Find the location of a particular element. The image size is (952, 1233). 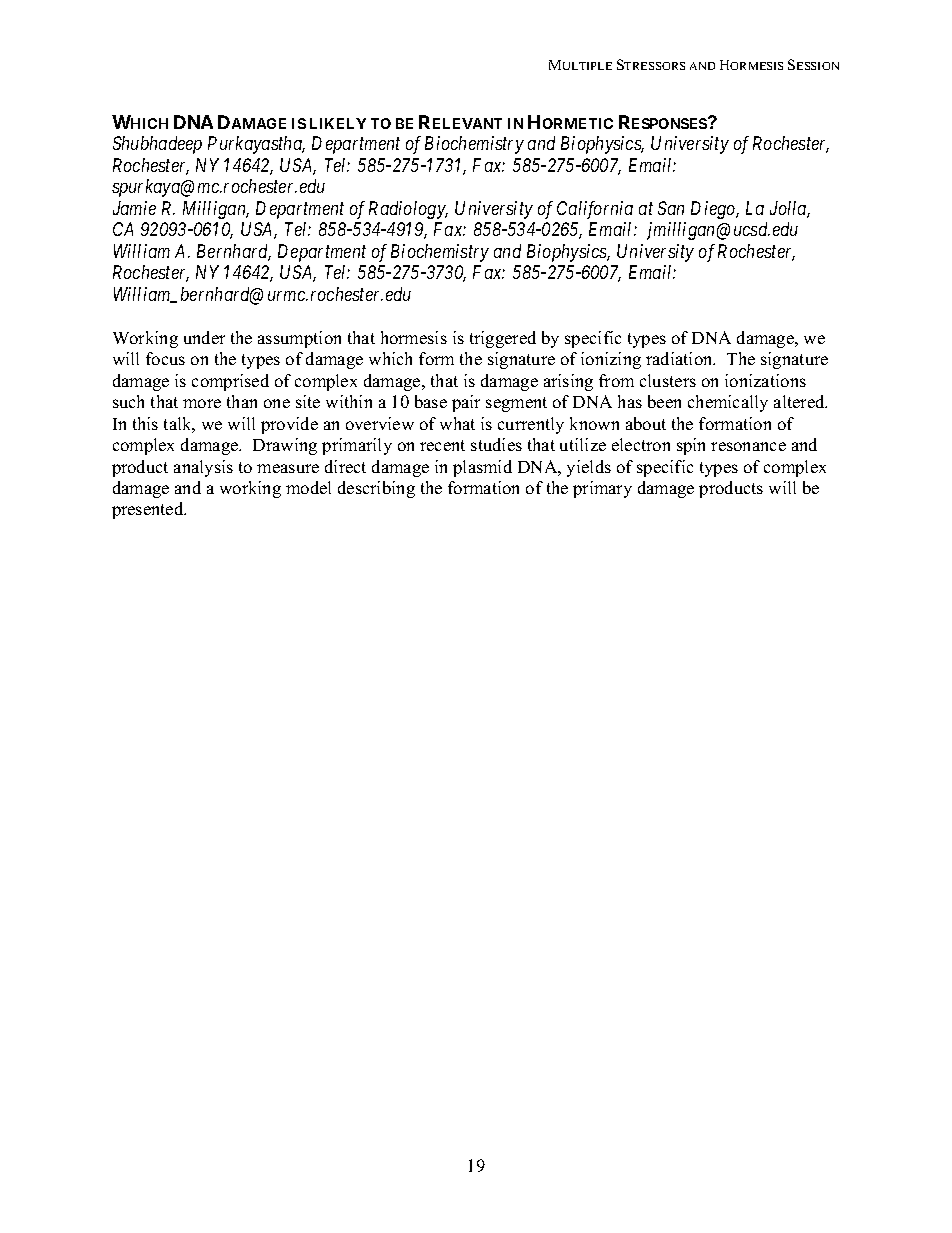

assumption is located at coordinates (299, 339).
